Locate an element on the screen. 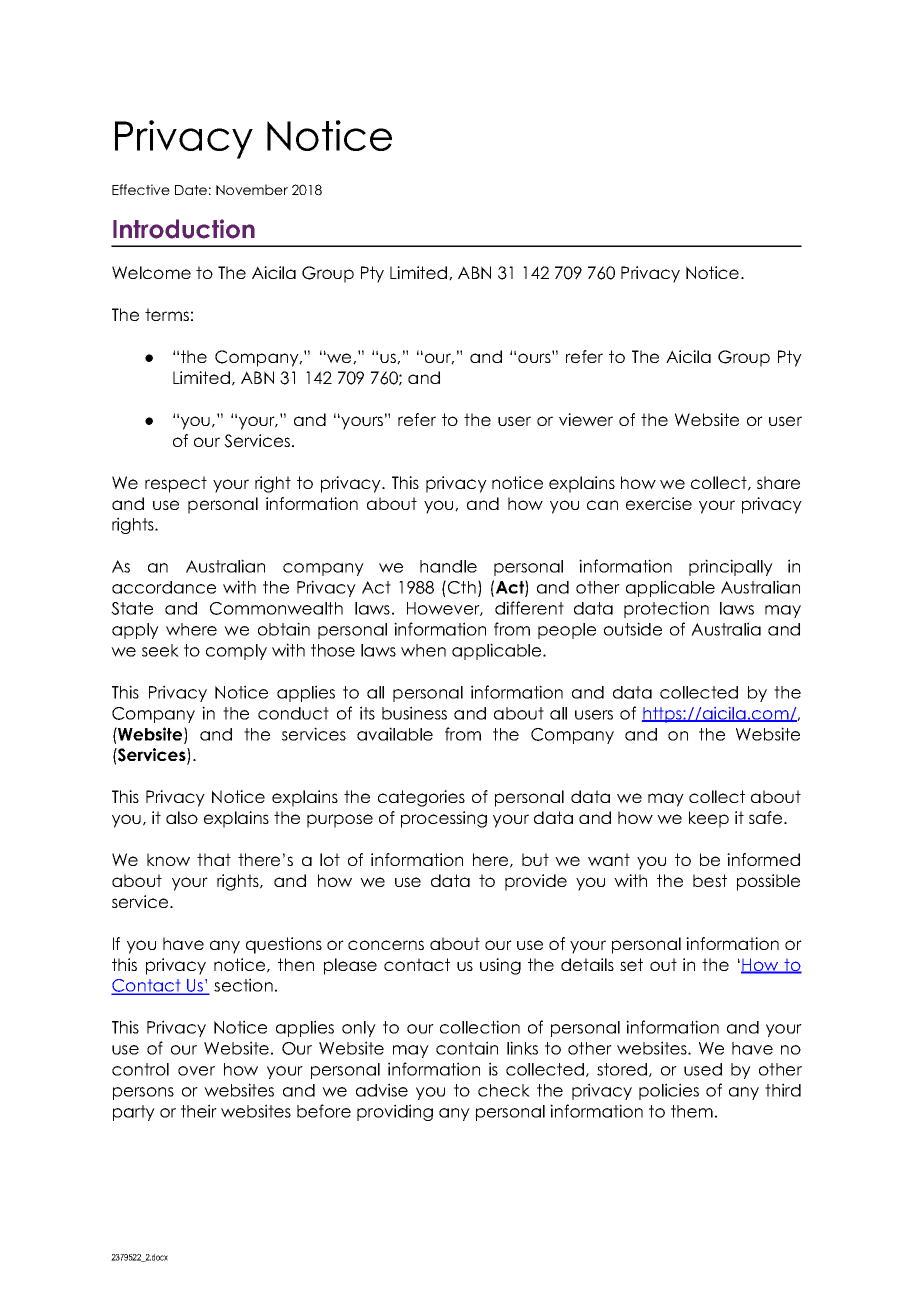 The image size is (924, 1307). protection is located at coordinates (666, 609).
